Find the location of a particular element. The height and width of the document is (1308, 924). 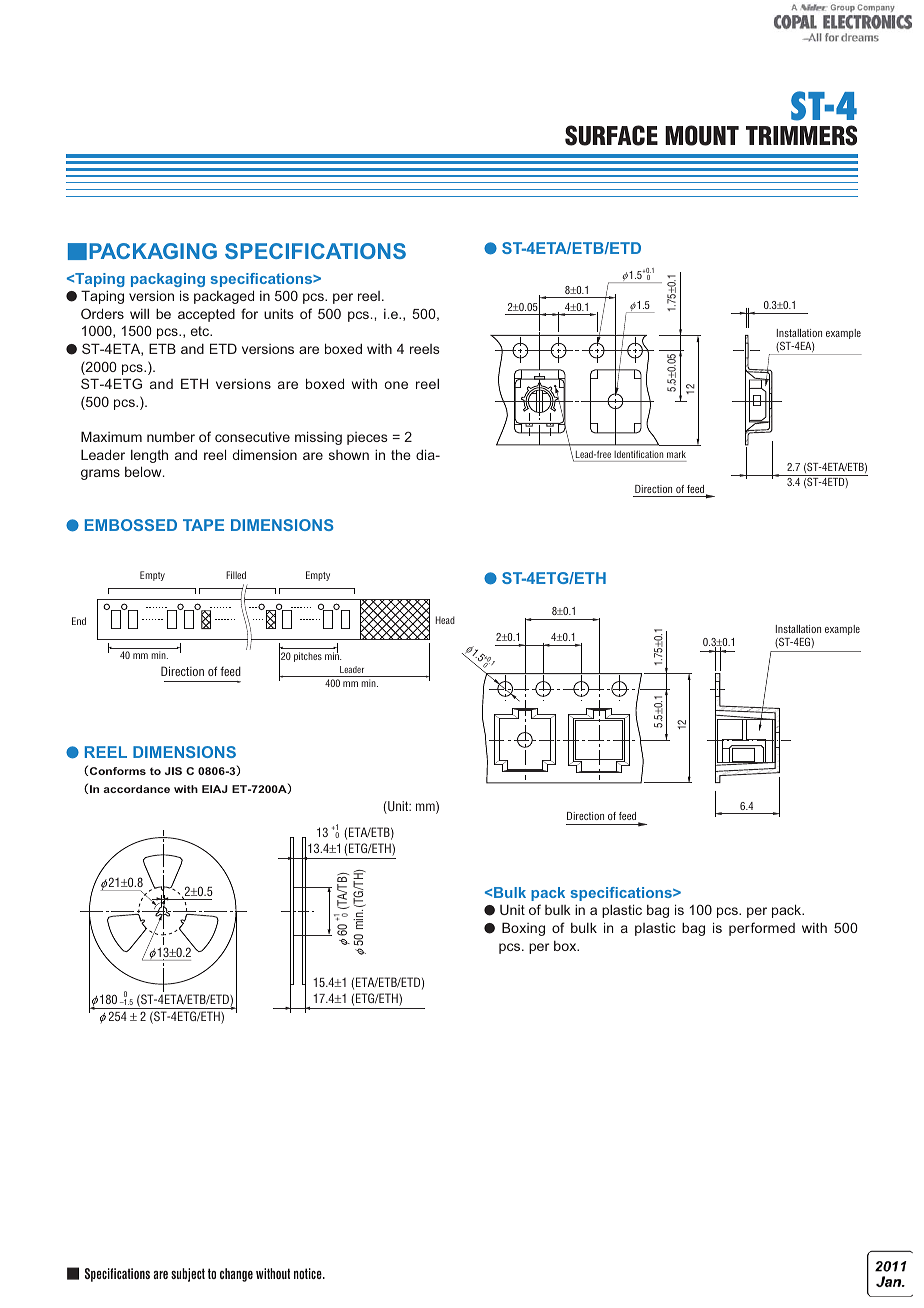

notice is located at coordinates (309, 1273).
